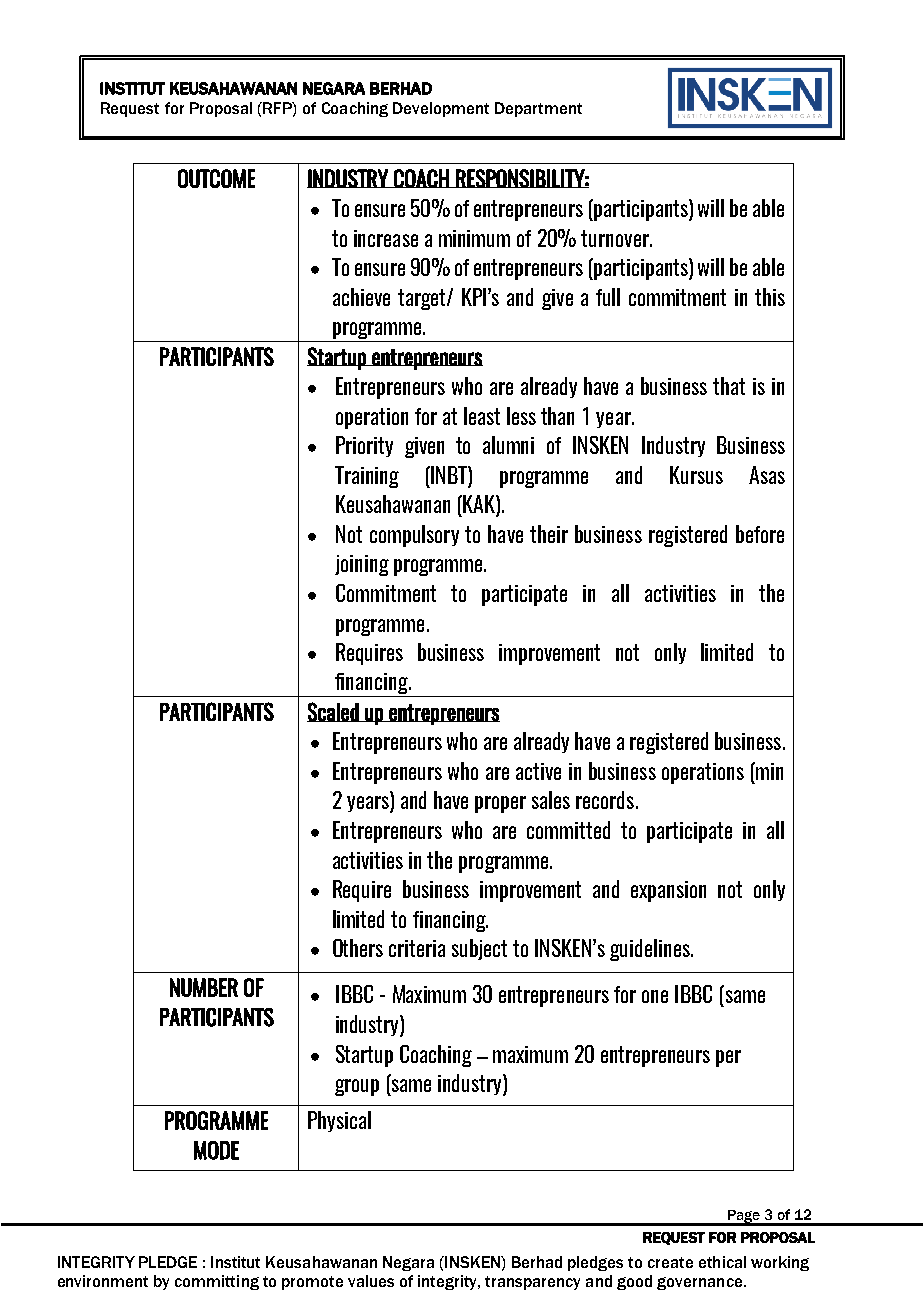 The height and width of the screenshot is (1308, 924). I want to click on achieve, so click(361, 297).
